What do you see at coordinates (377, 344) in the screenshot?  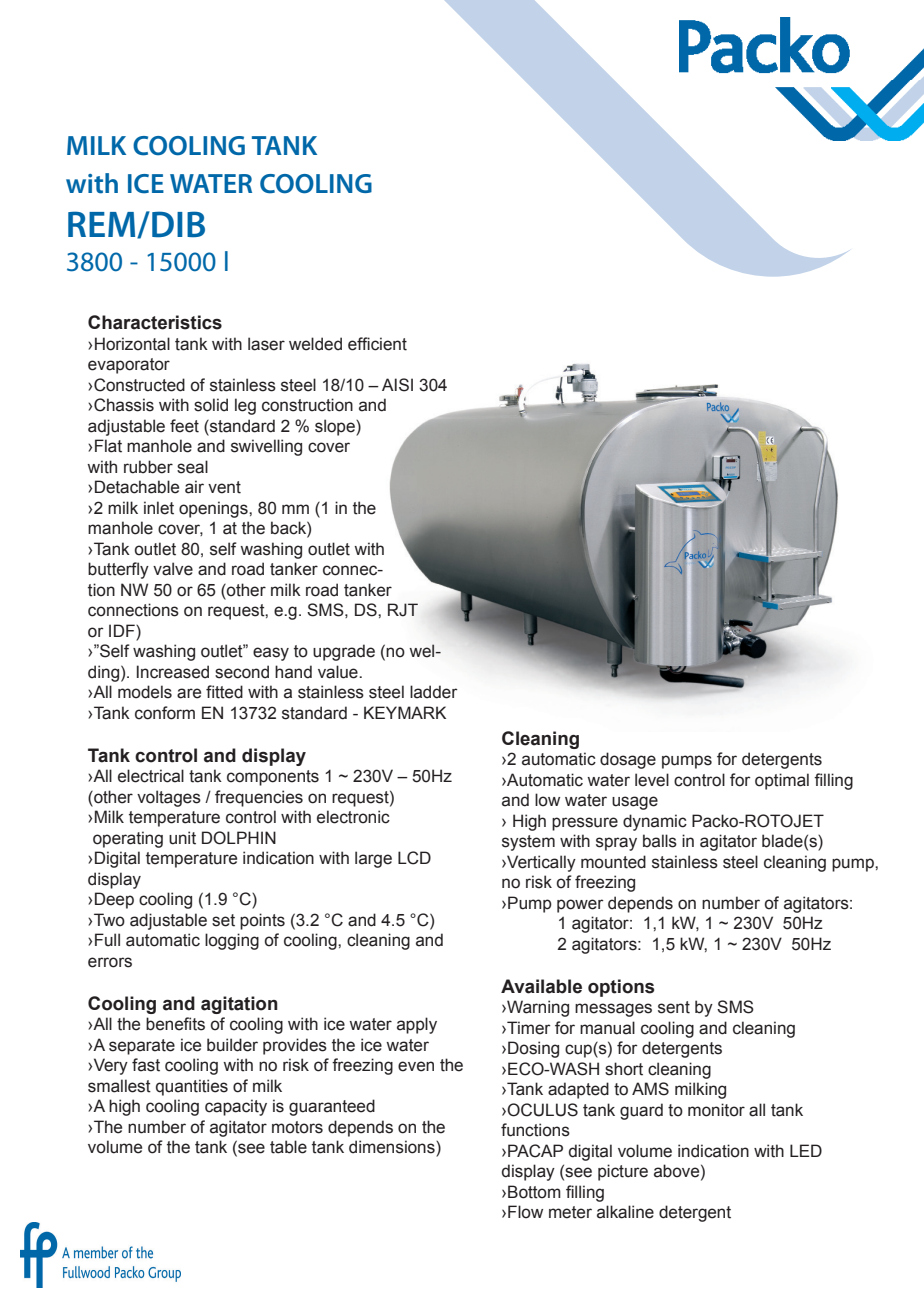 I see `efficient` at bounding box center [377, 344].
